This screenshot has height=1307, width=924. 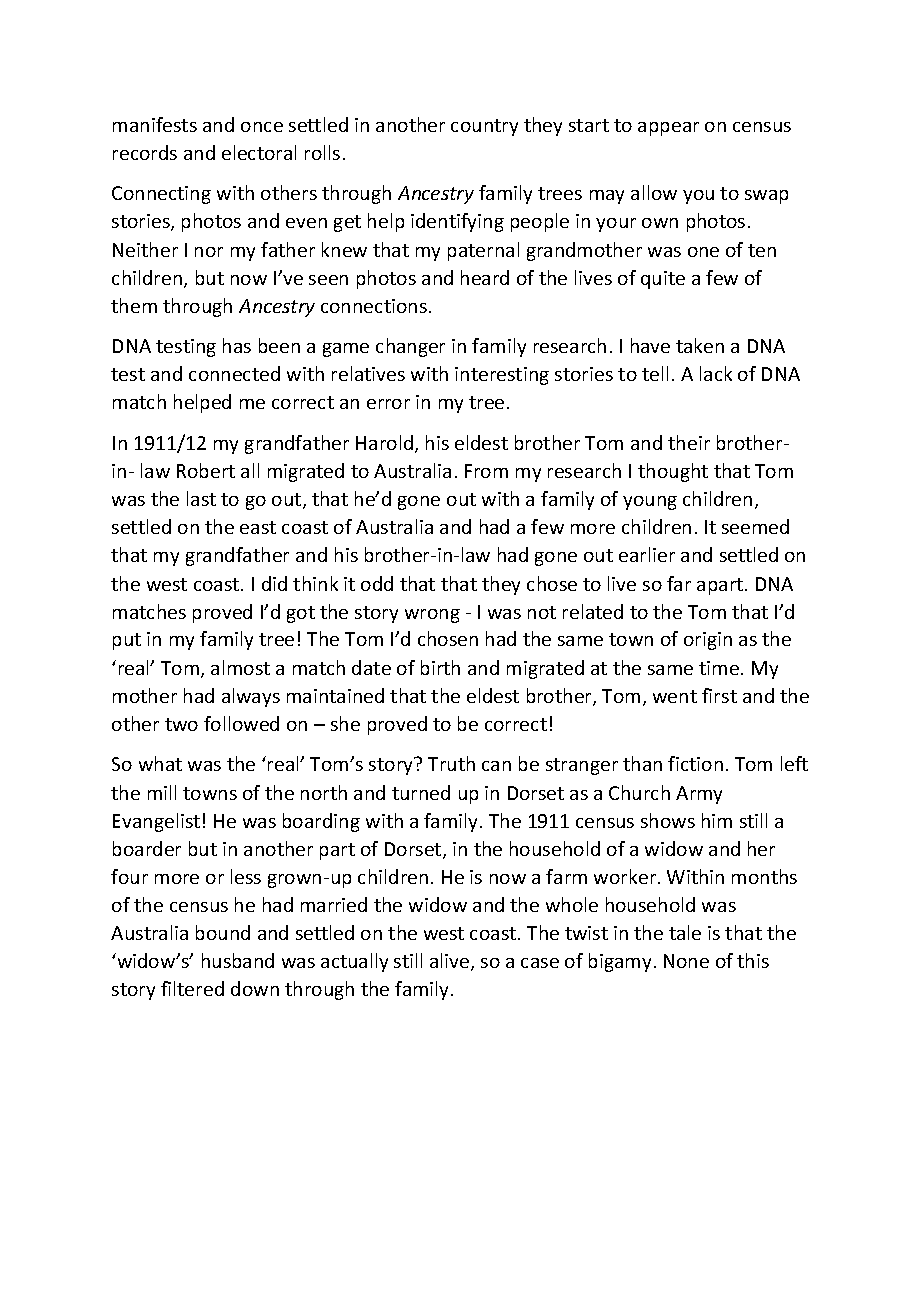 What do you see at coordinates (484, 127) in the screenshot?
I see `country` at bounding box center [484, 127].
